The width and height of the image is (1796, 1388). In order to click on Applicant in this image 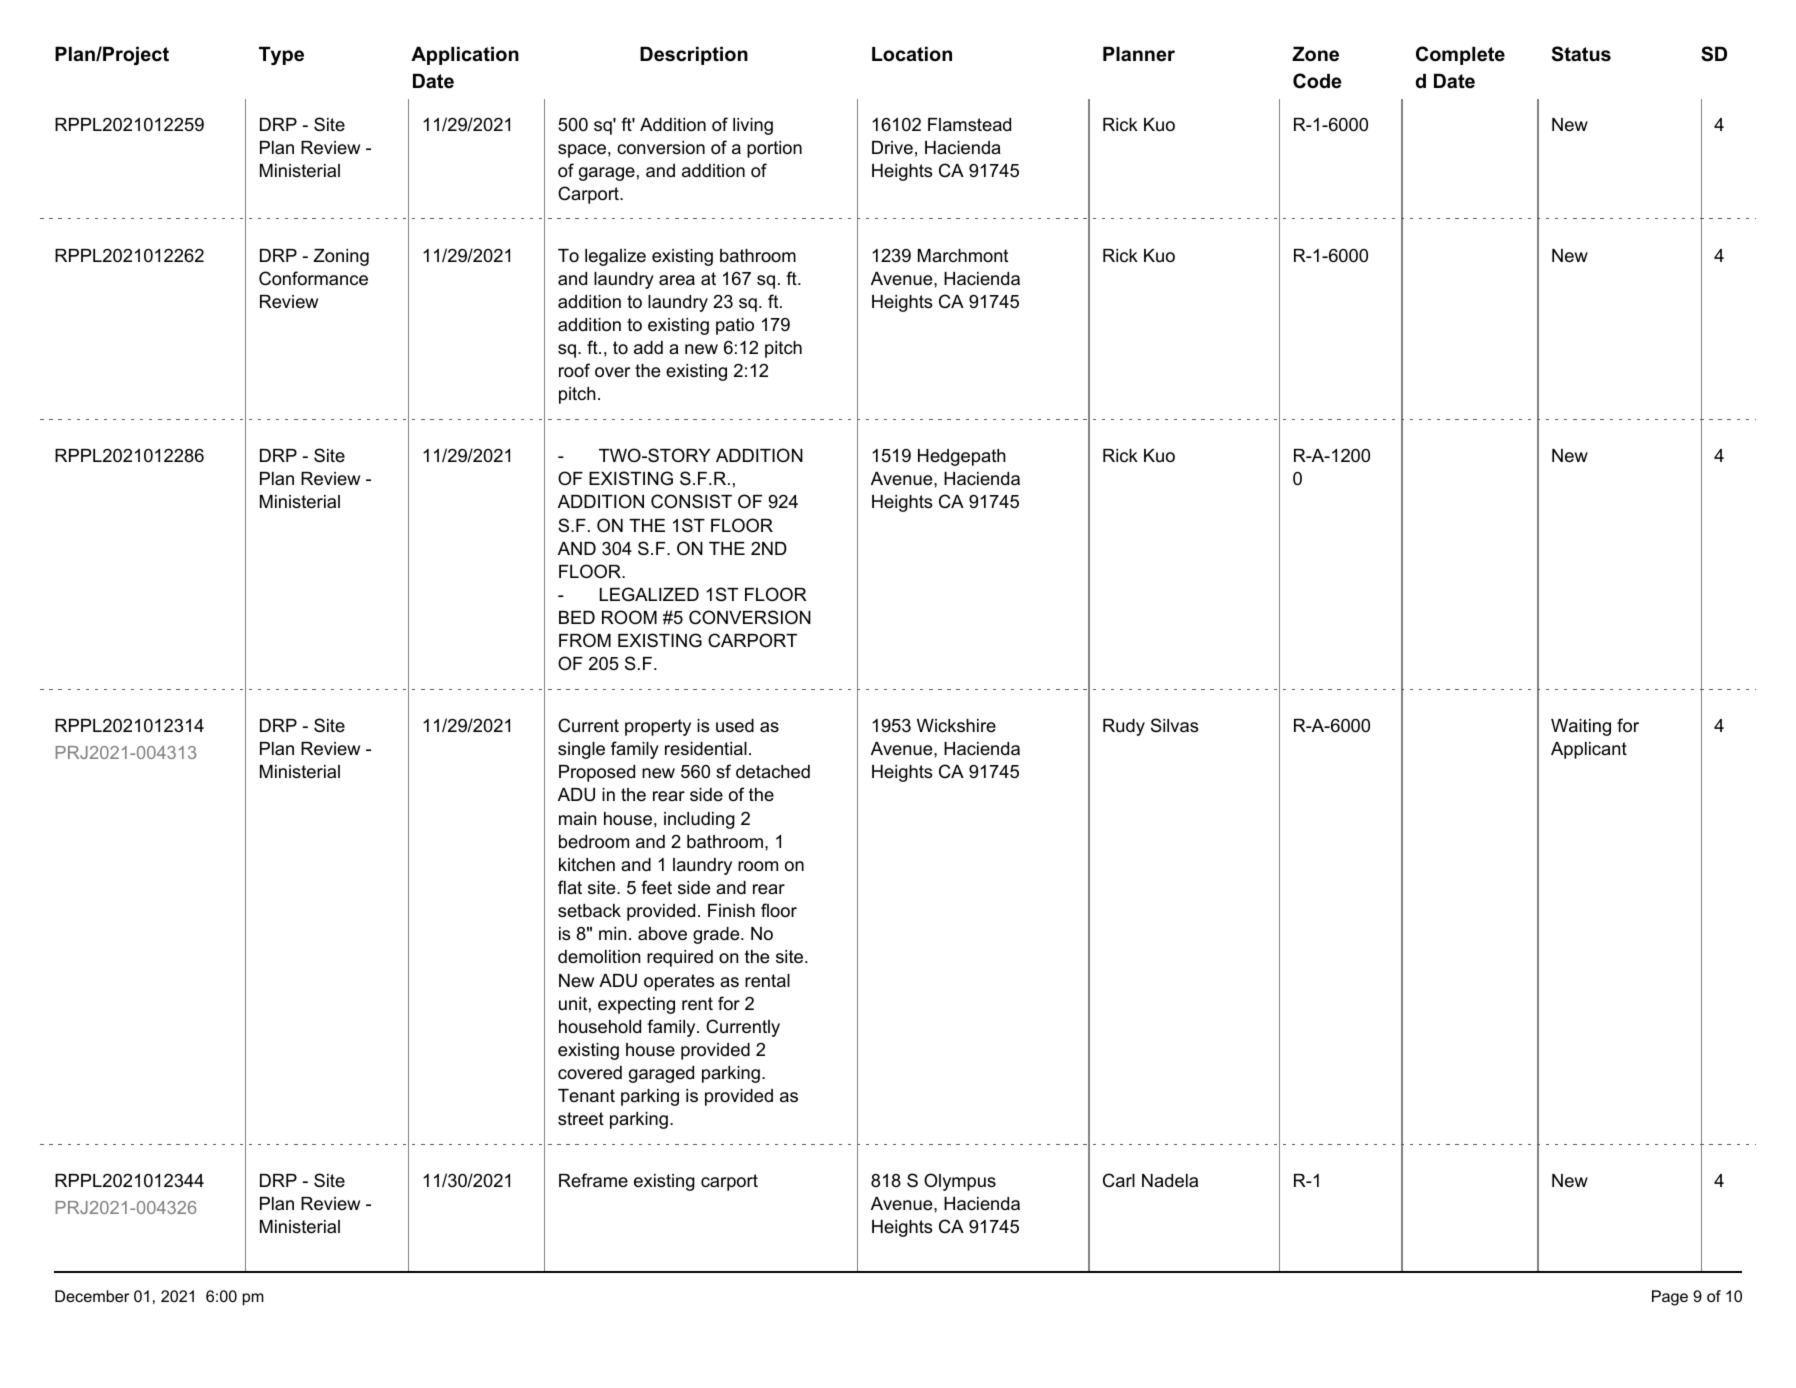, I will do `click(1589, 750)`.
